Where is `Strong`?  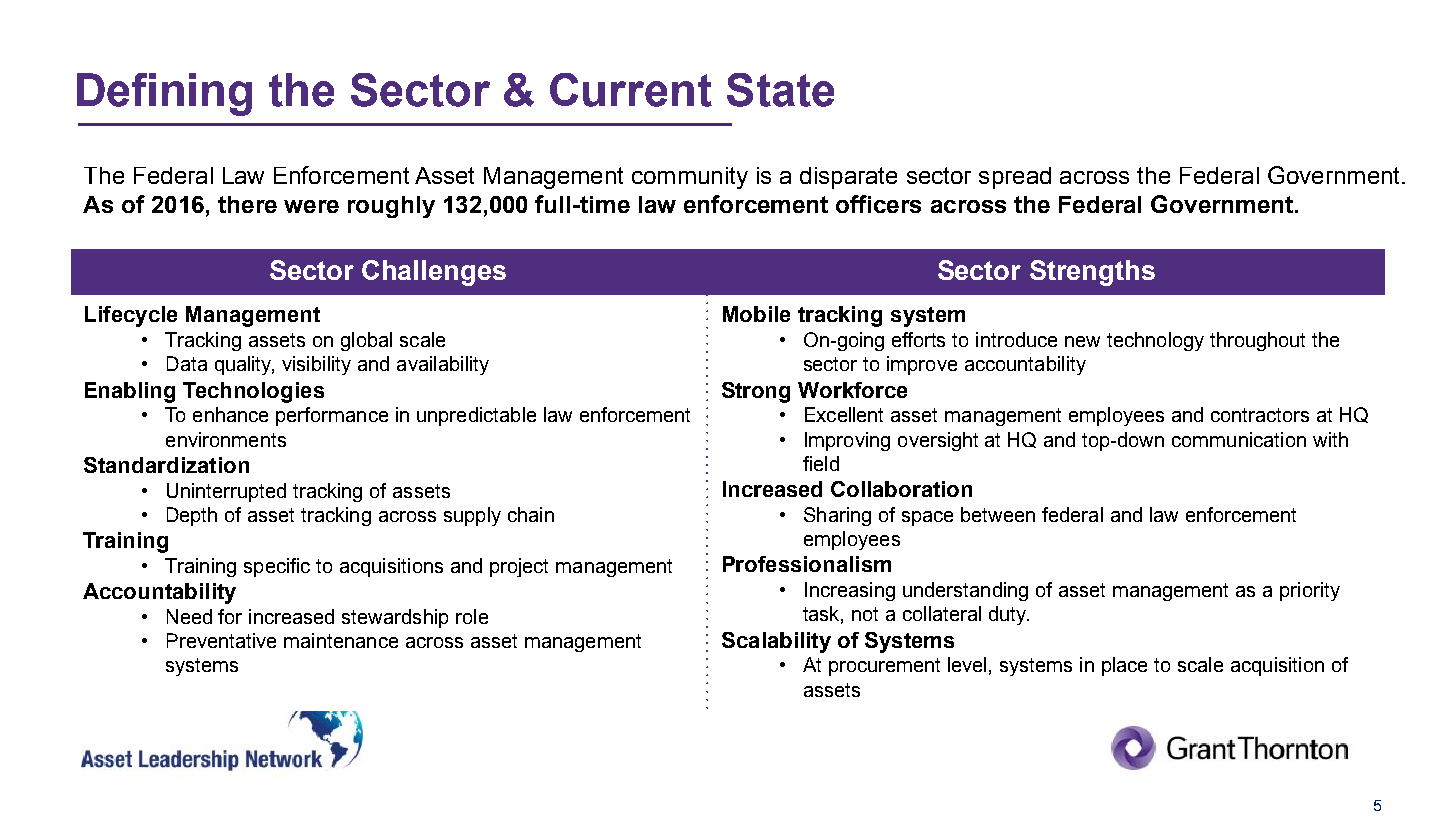
Strong is located at coordinates (756, 392).
